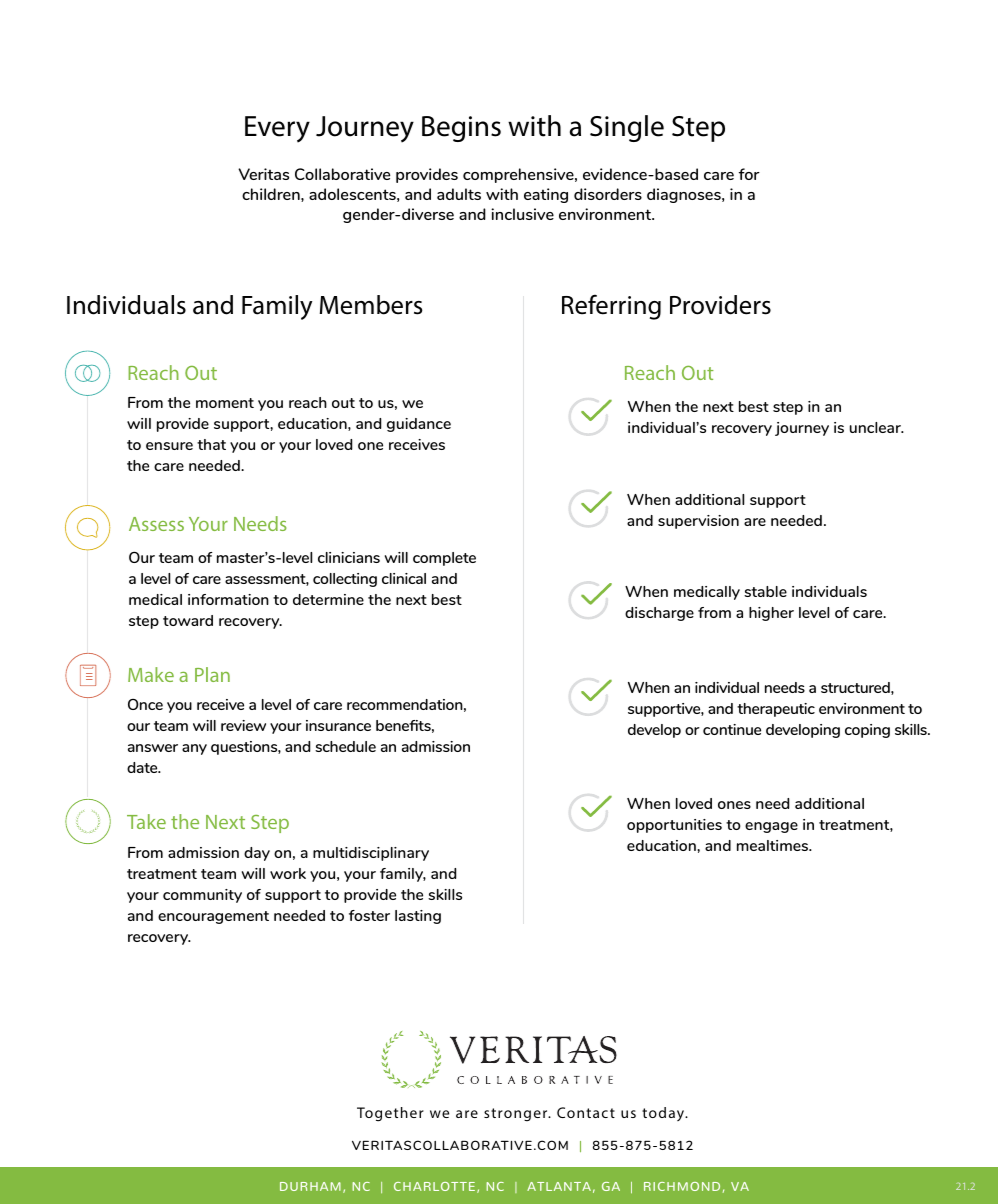  I want to click on RICHMOND, so click(682, 1186).
